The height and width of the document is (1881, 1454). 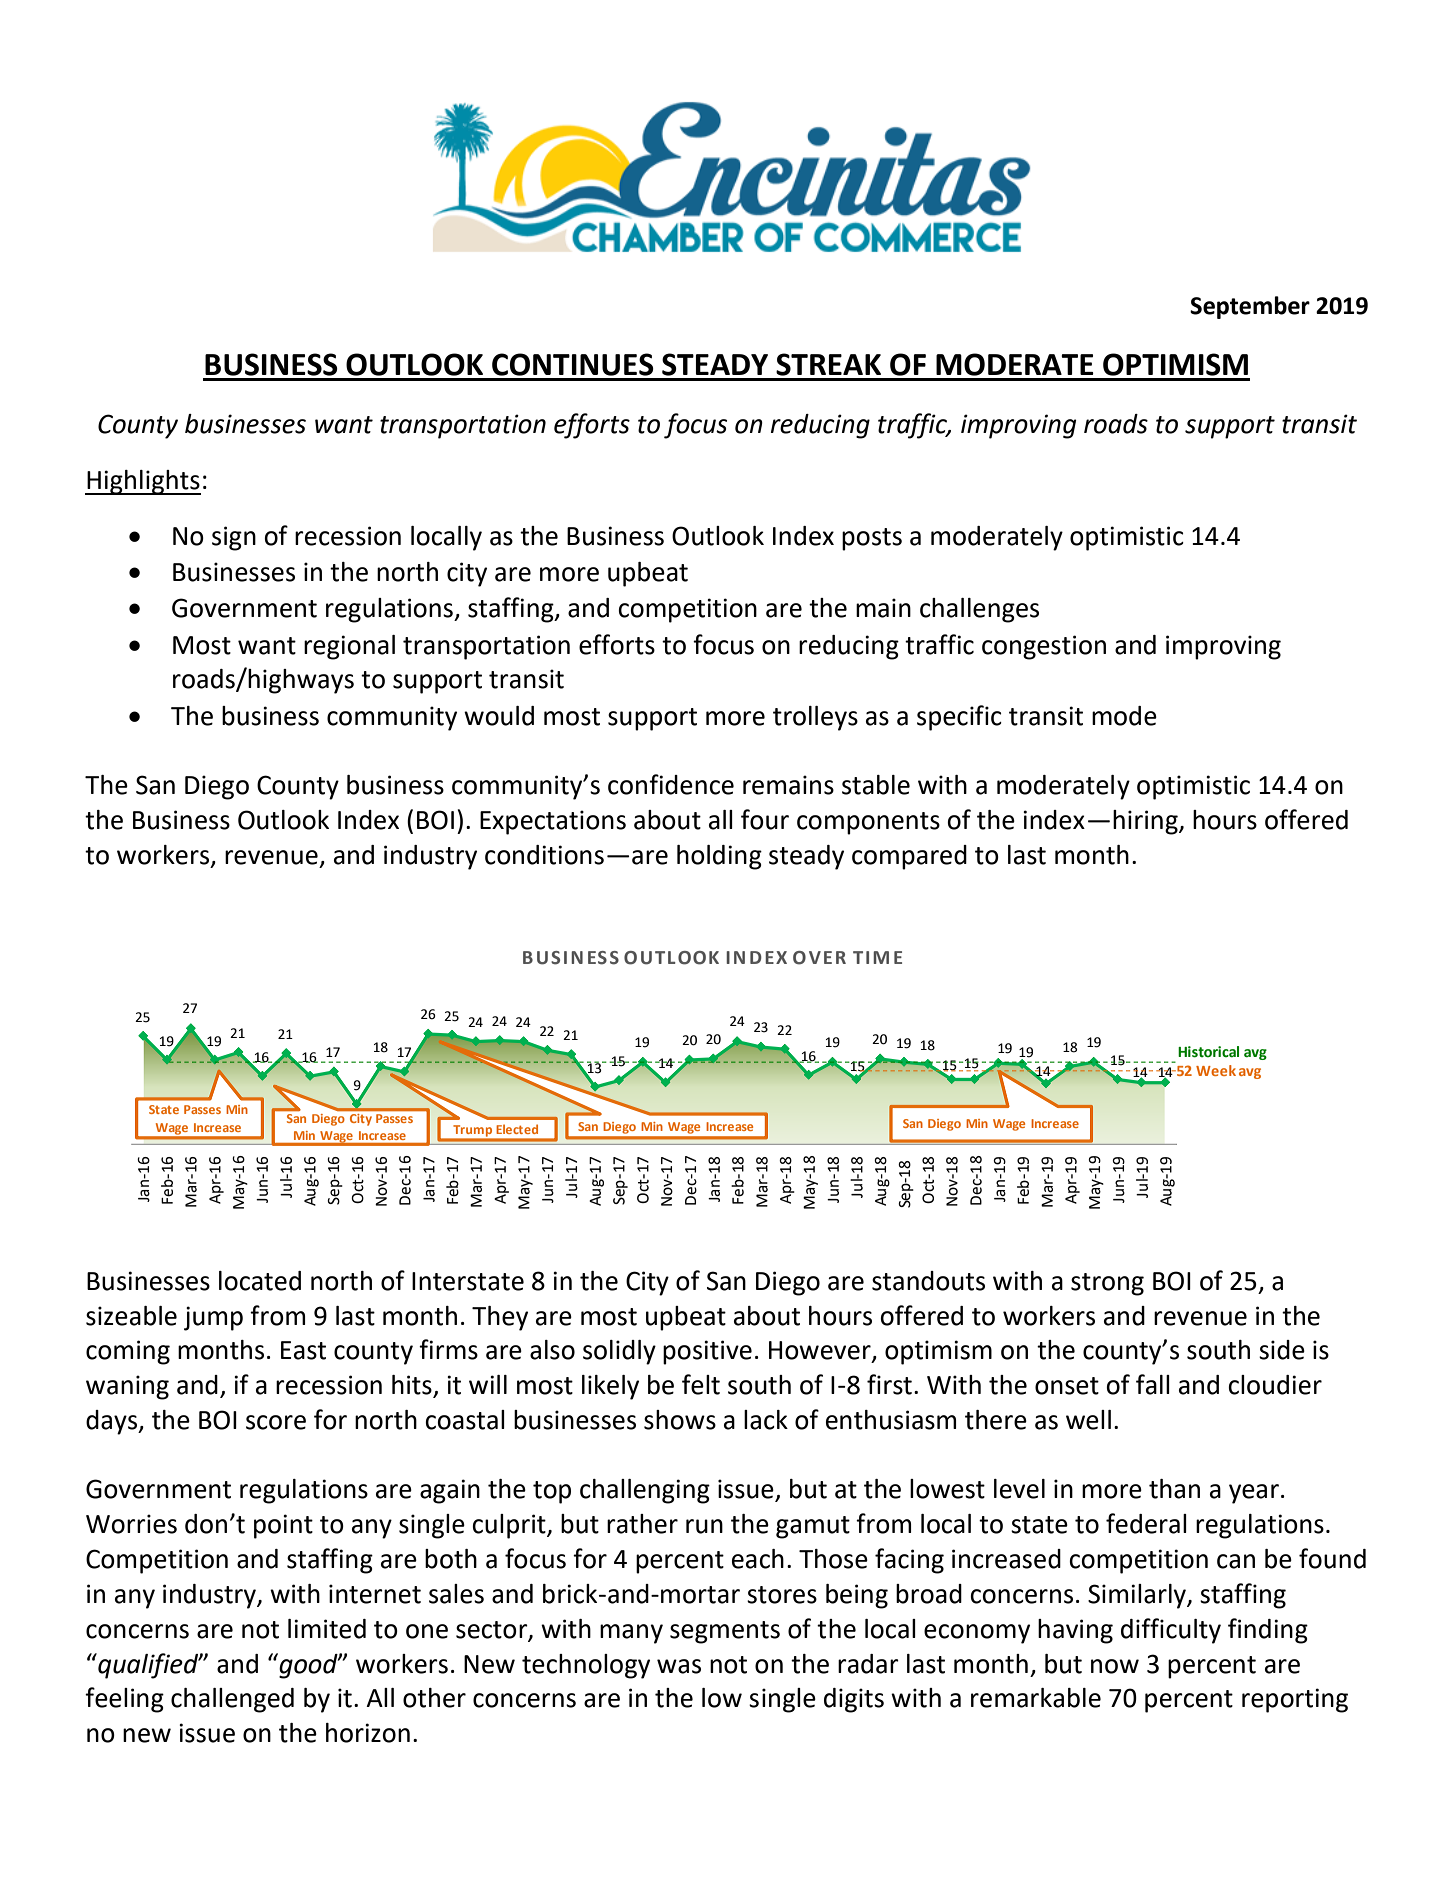 What do you see at coordinates (1208, 1052) in the document?
I see `Historical` at bounding box center [1208, 1052].
